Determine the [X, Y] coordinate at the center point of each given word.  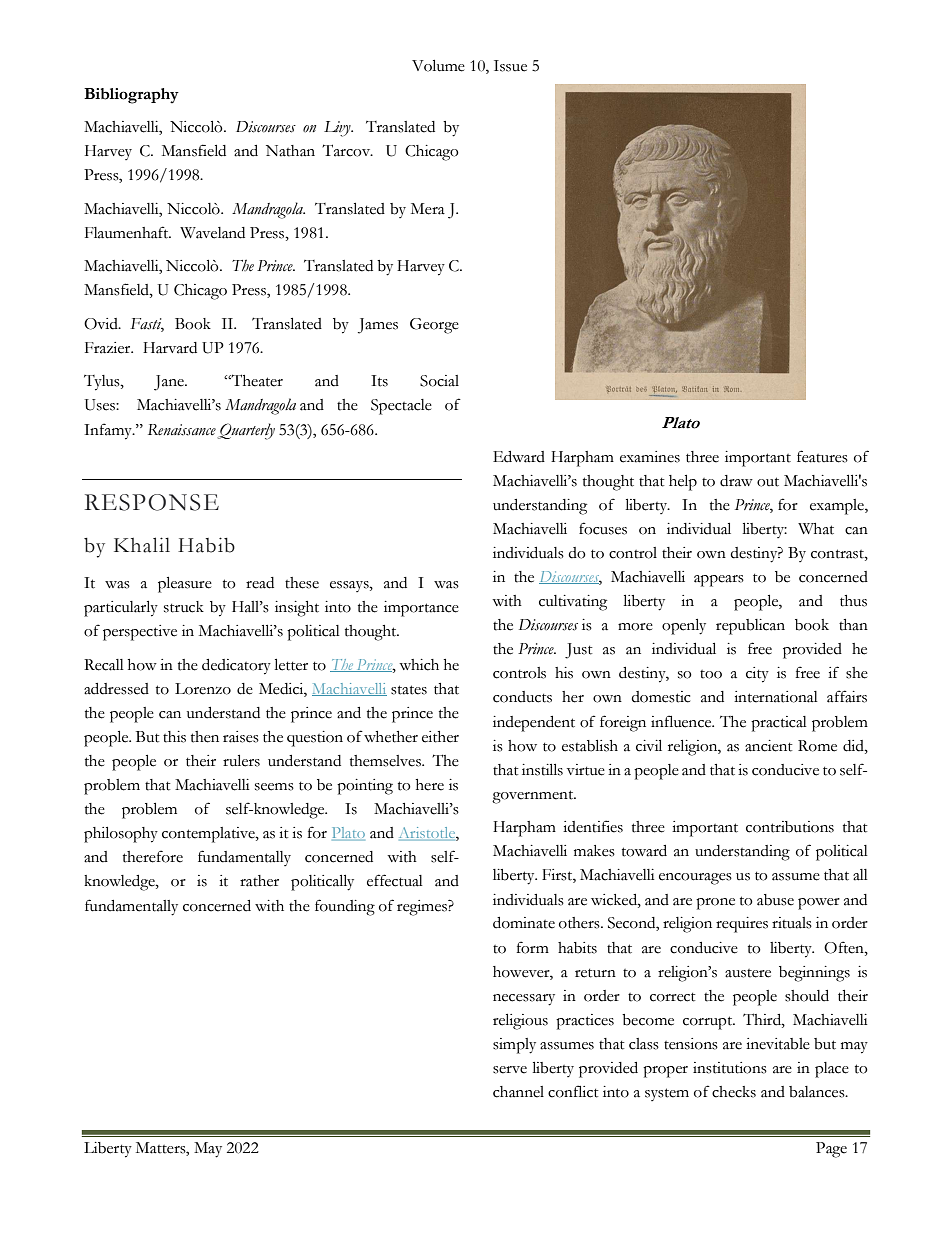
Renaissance [182, 430]
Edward [519, 457]
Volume [438, 66]
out [768, 482]
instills [542, 770]
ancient [768, 746]
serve [510, 1070]
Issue [510, 66]
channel [518, 1092]
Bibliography [131, 96]
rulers [241, 761]
